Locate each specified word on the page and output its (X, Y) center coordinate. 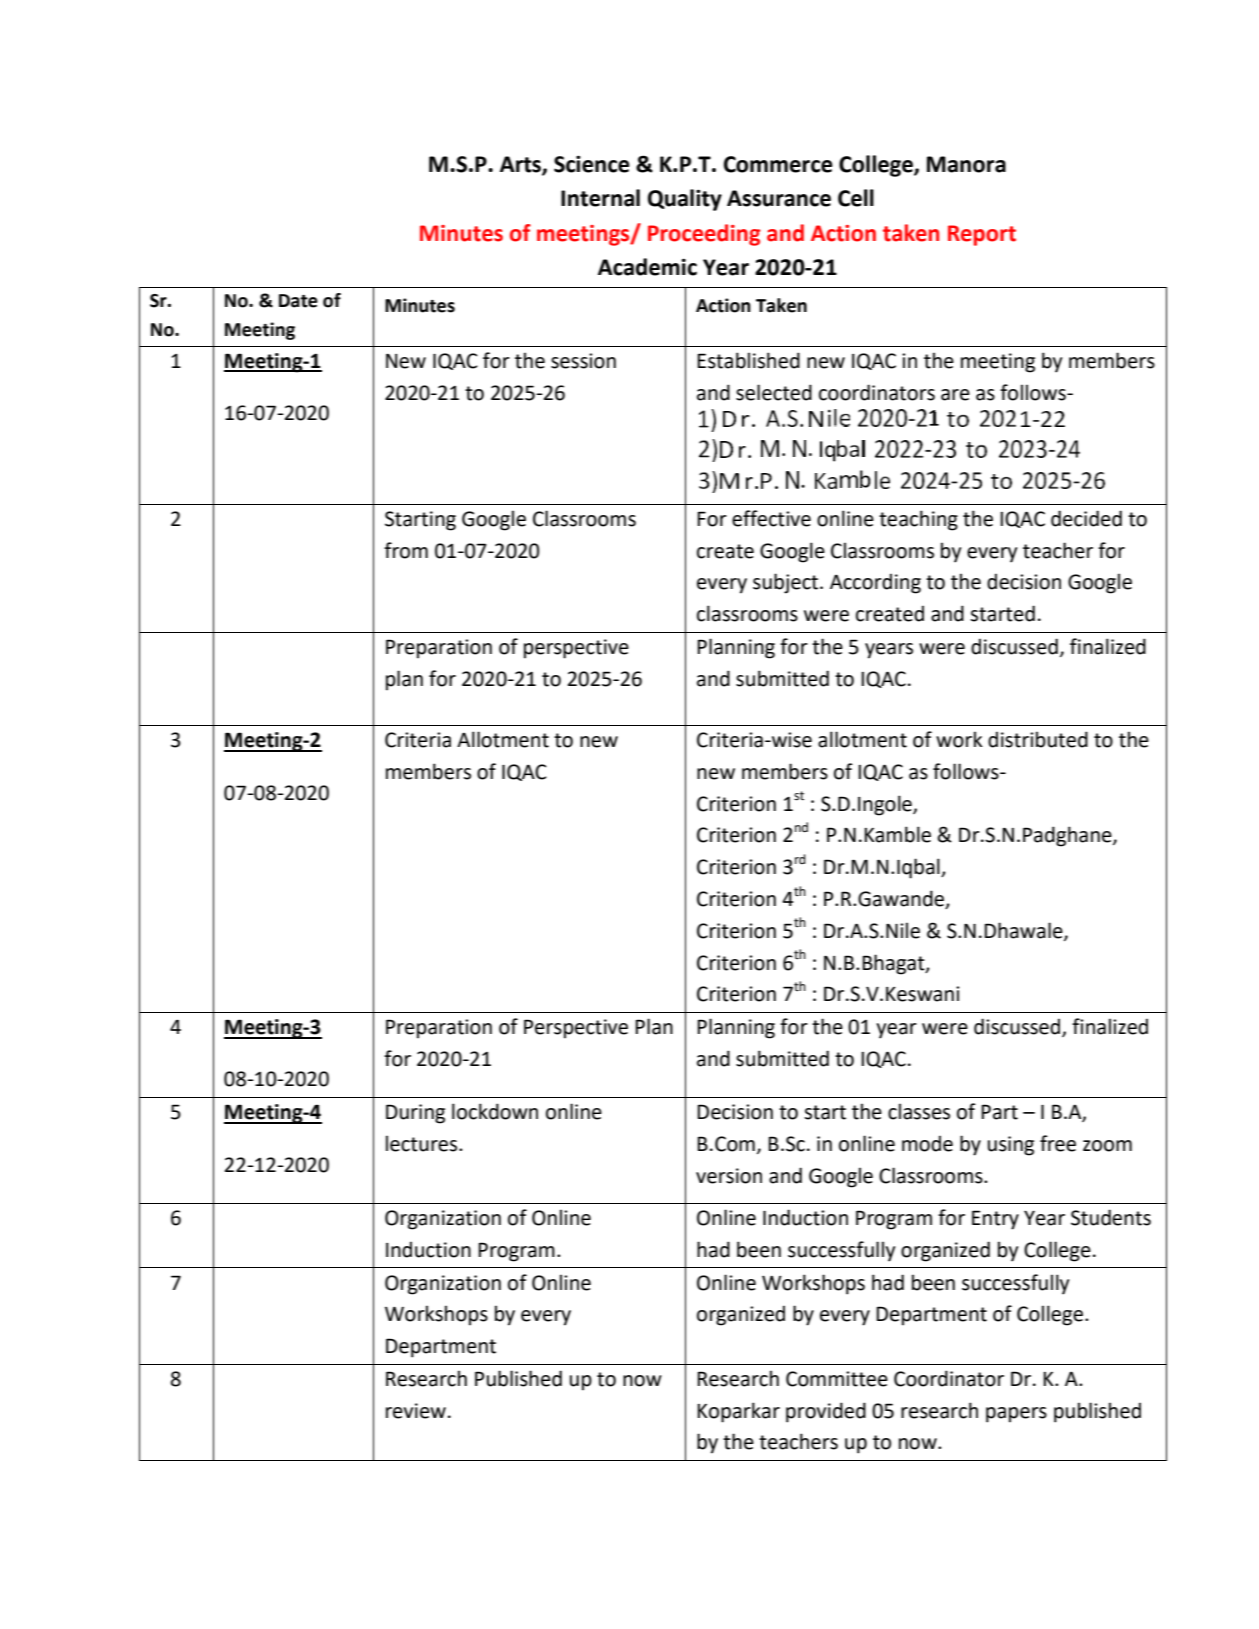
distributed (1038, 739)
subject (787, 583)
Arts (521, 165)
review (416, 1411)
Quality (685, 200)
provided (826, 1412)
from (406, 550)
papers (1016, 1415)
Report (982, 235)
